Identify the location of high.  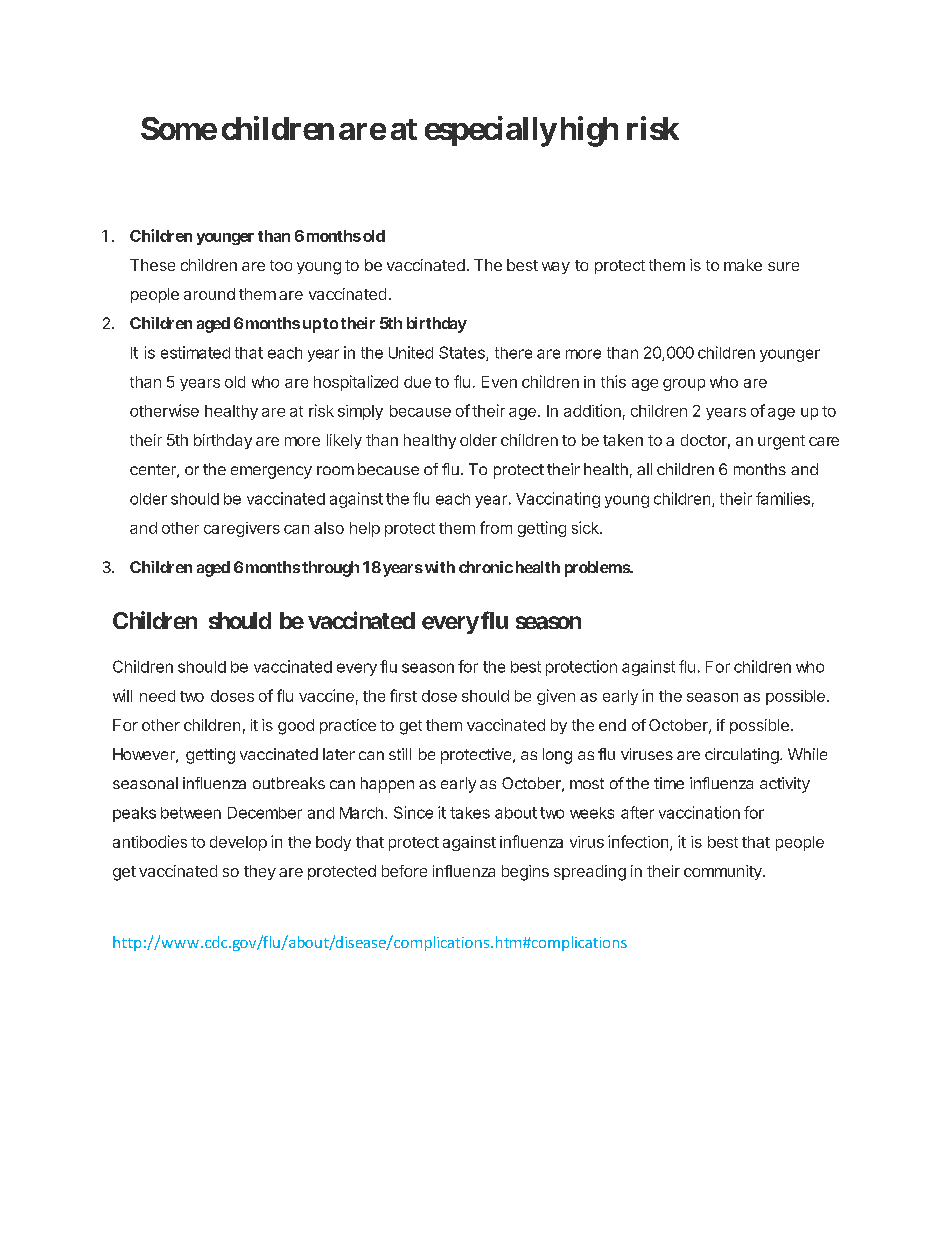
(589, 131).
